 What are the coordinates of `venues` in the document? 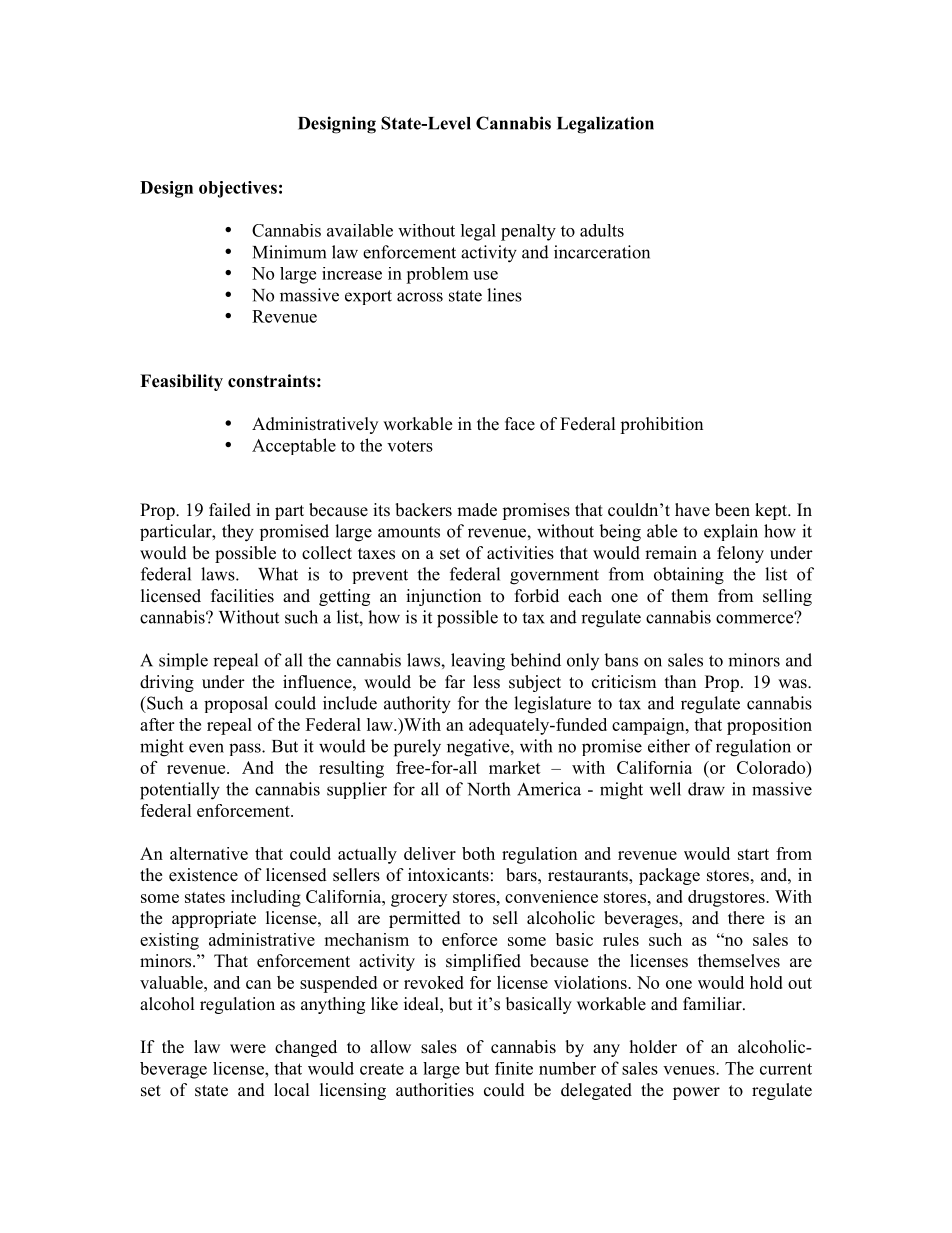 It's located at (690, 1070).
